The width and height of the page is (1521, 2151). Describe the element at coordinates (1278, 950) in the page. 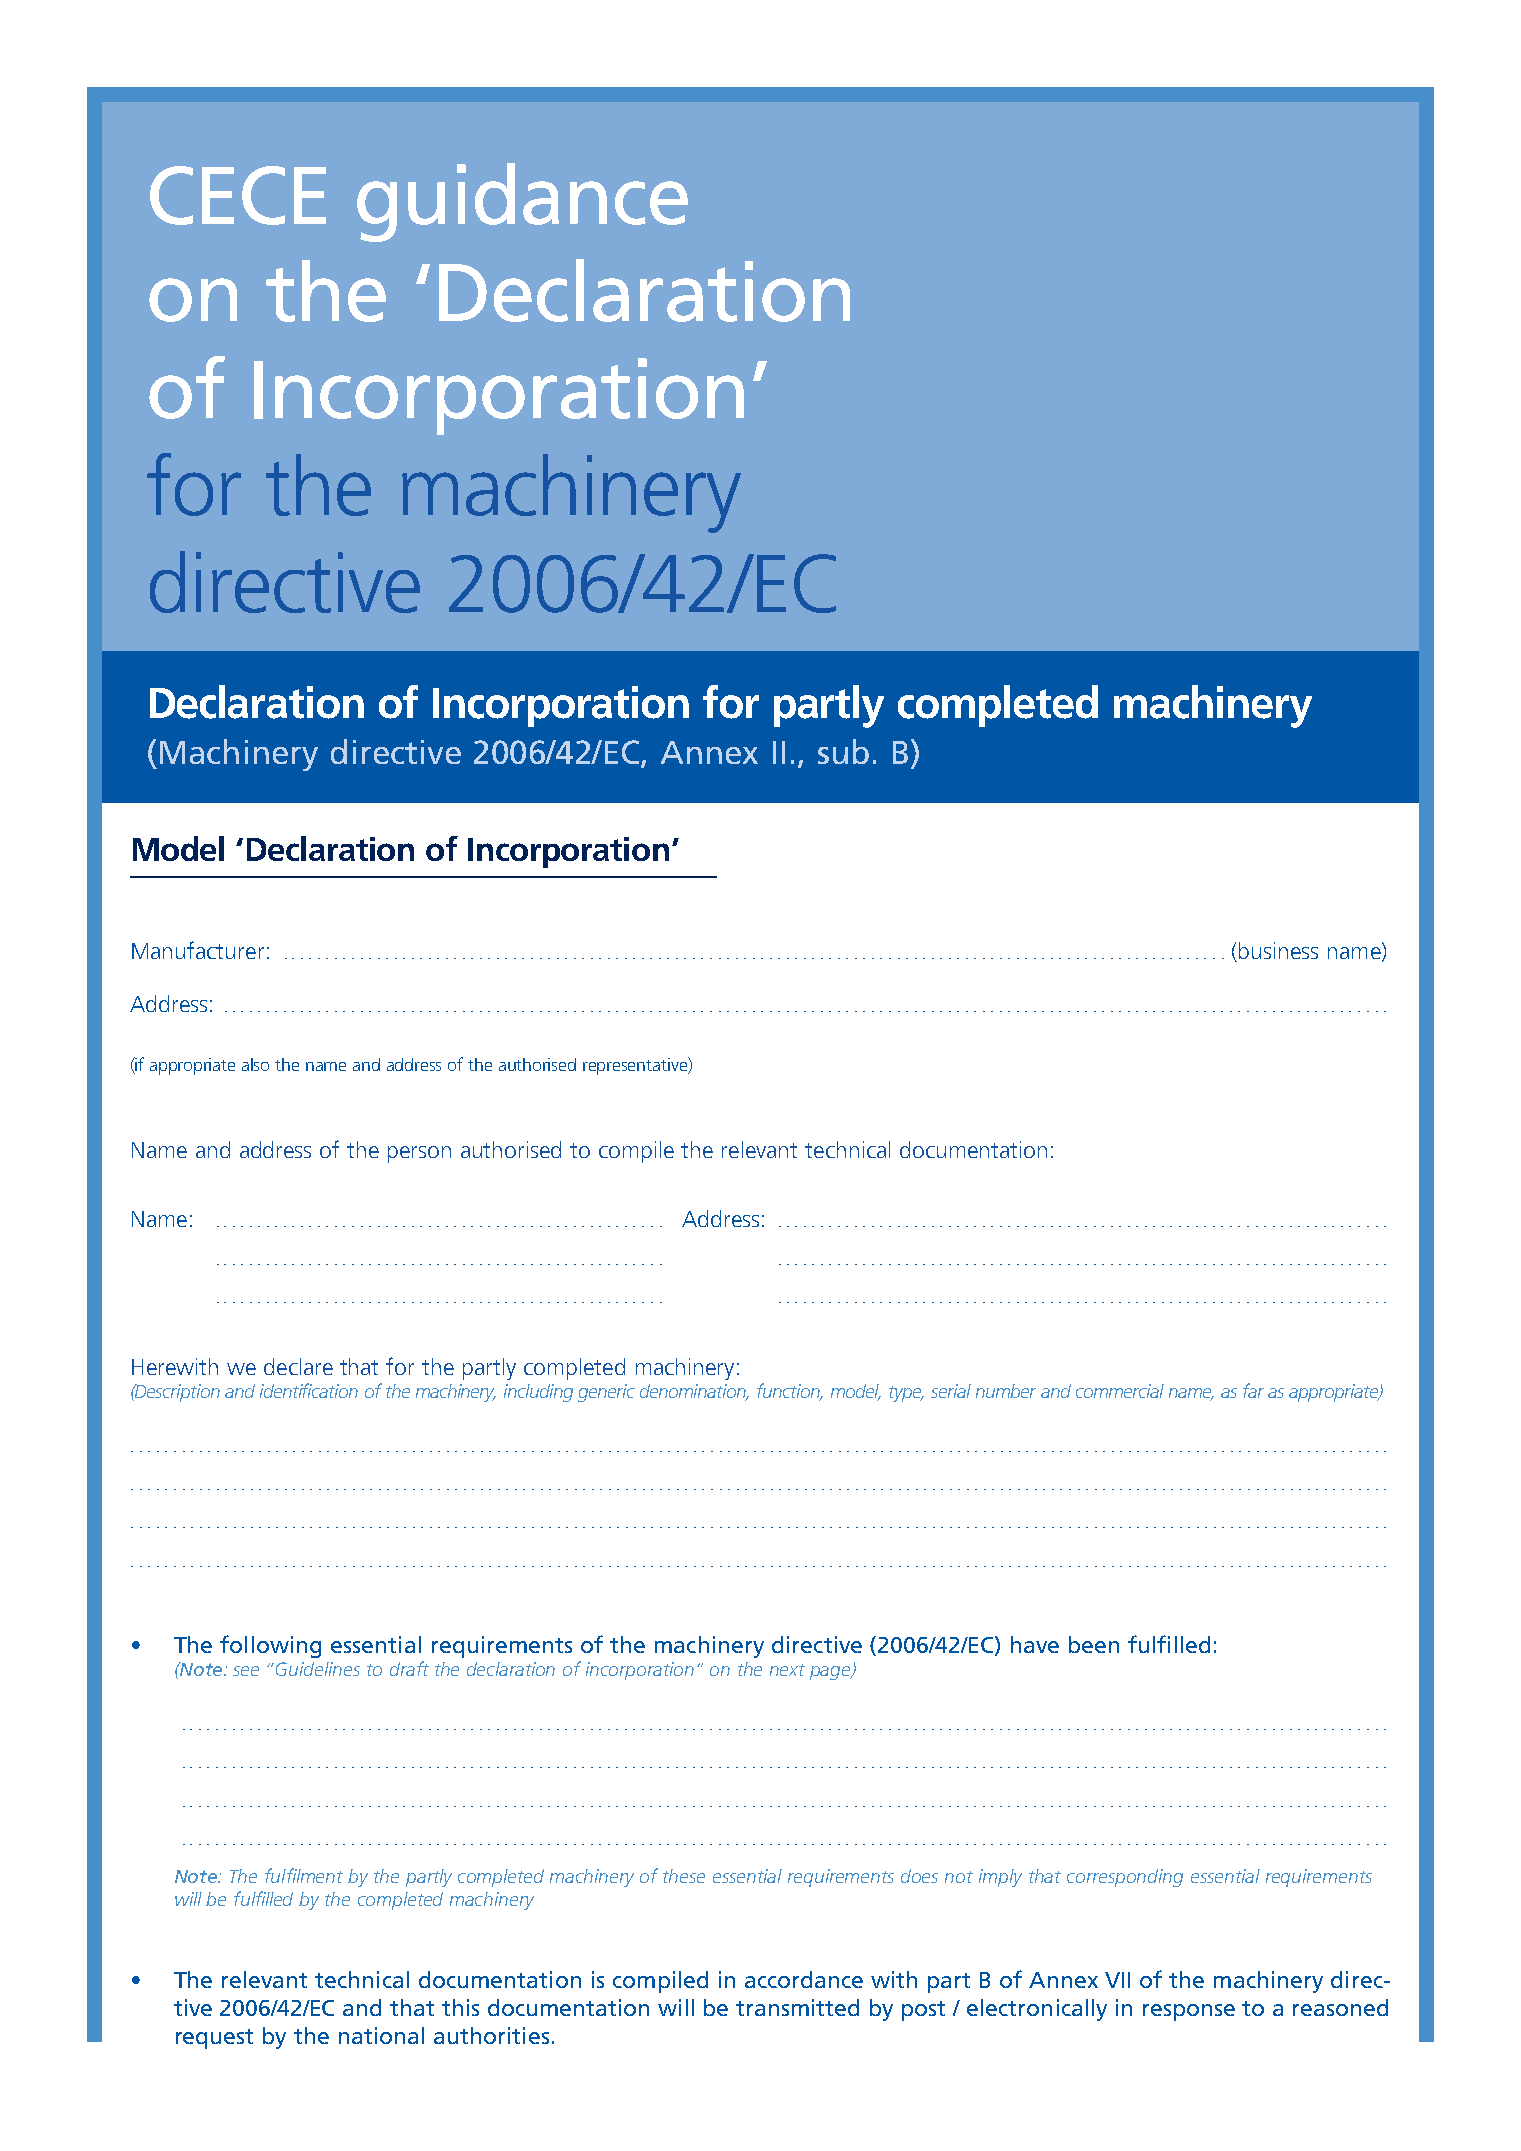

I see `business` at that location.
